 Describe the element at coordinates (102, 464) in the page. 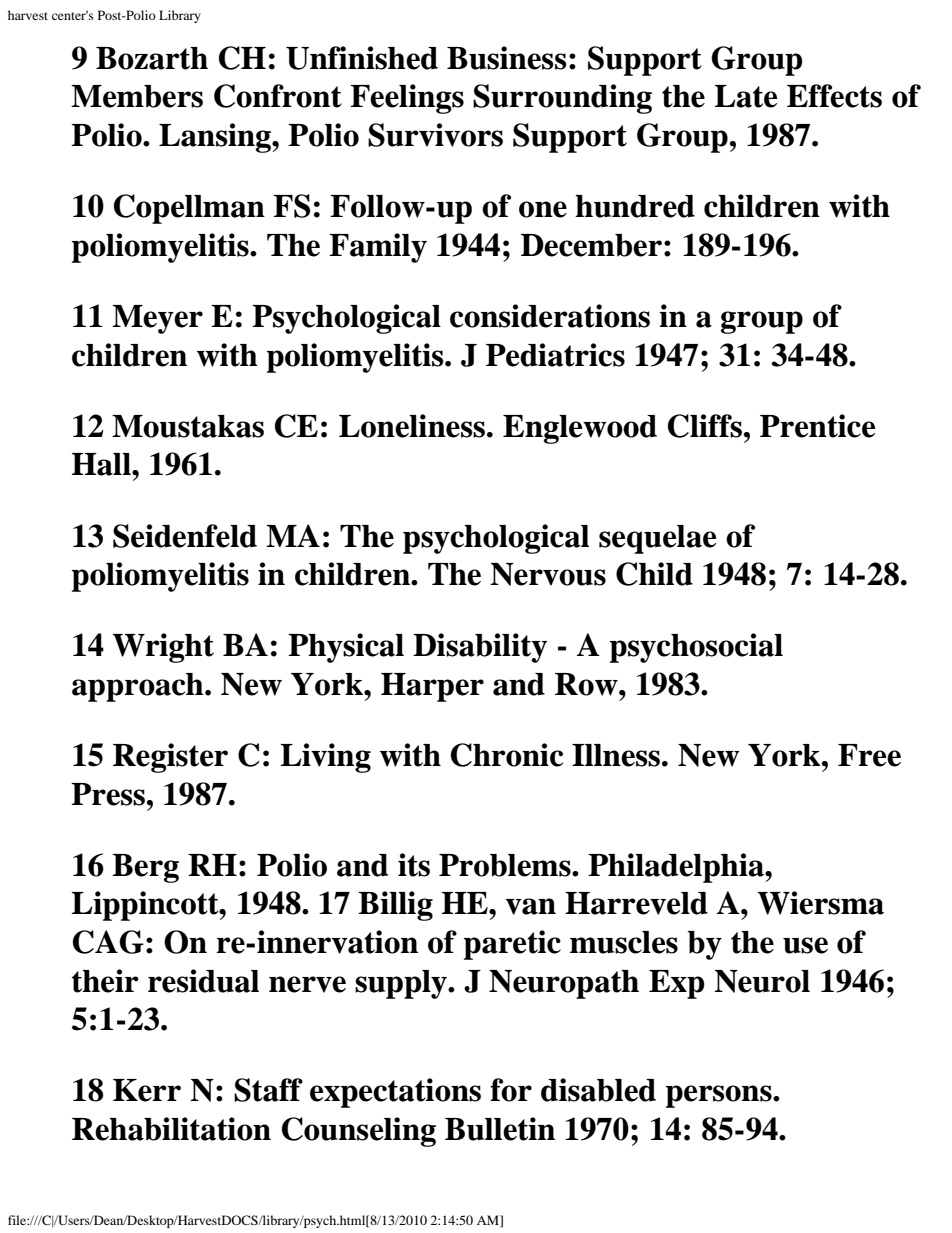

I see `Hall` at that location.
